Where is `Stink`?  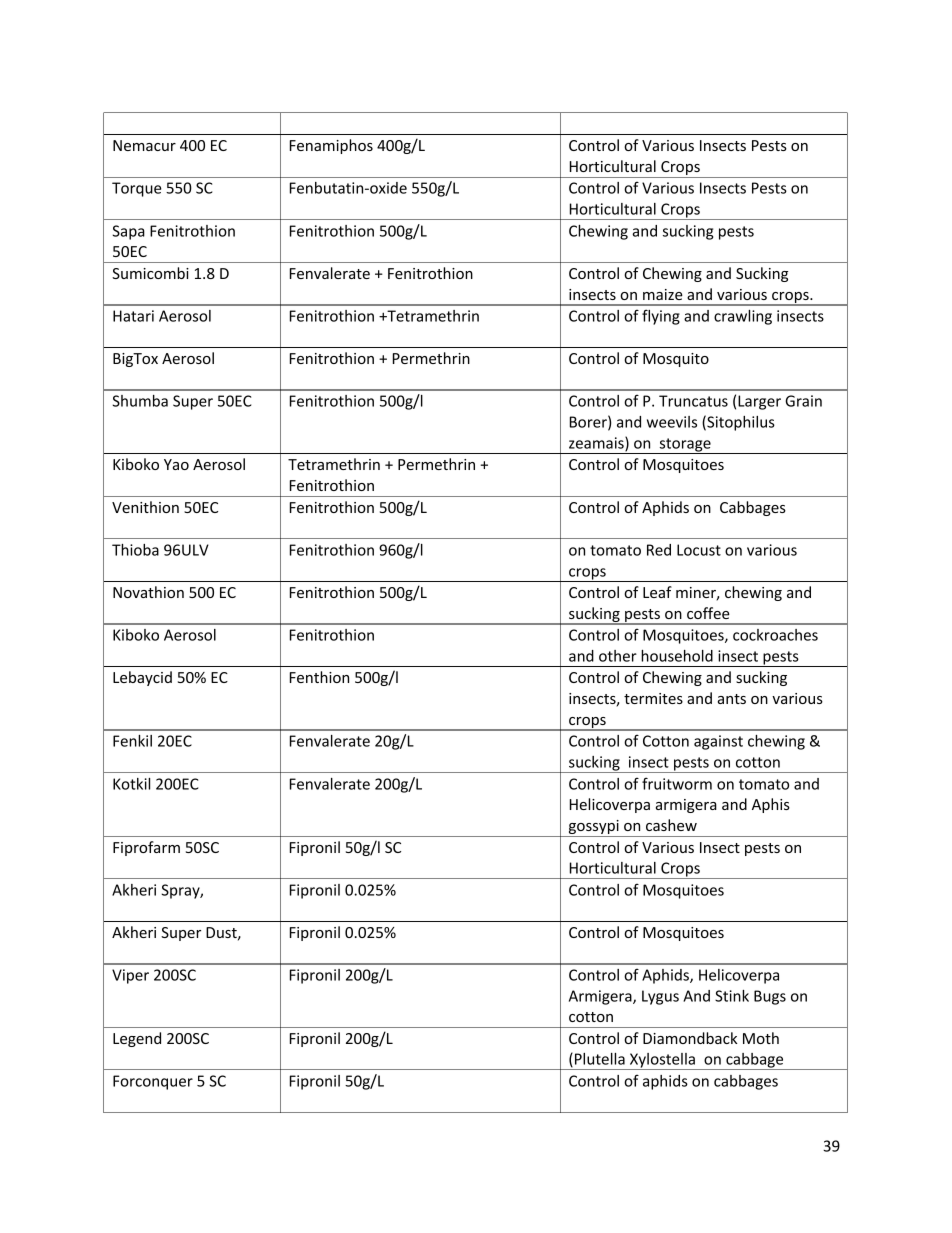 Stink is located at coordinates (732, 996).
